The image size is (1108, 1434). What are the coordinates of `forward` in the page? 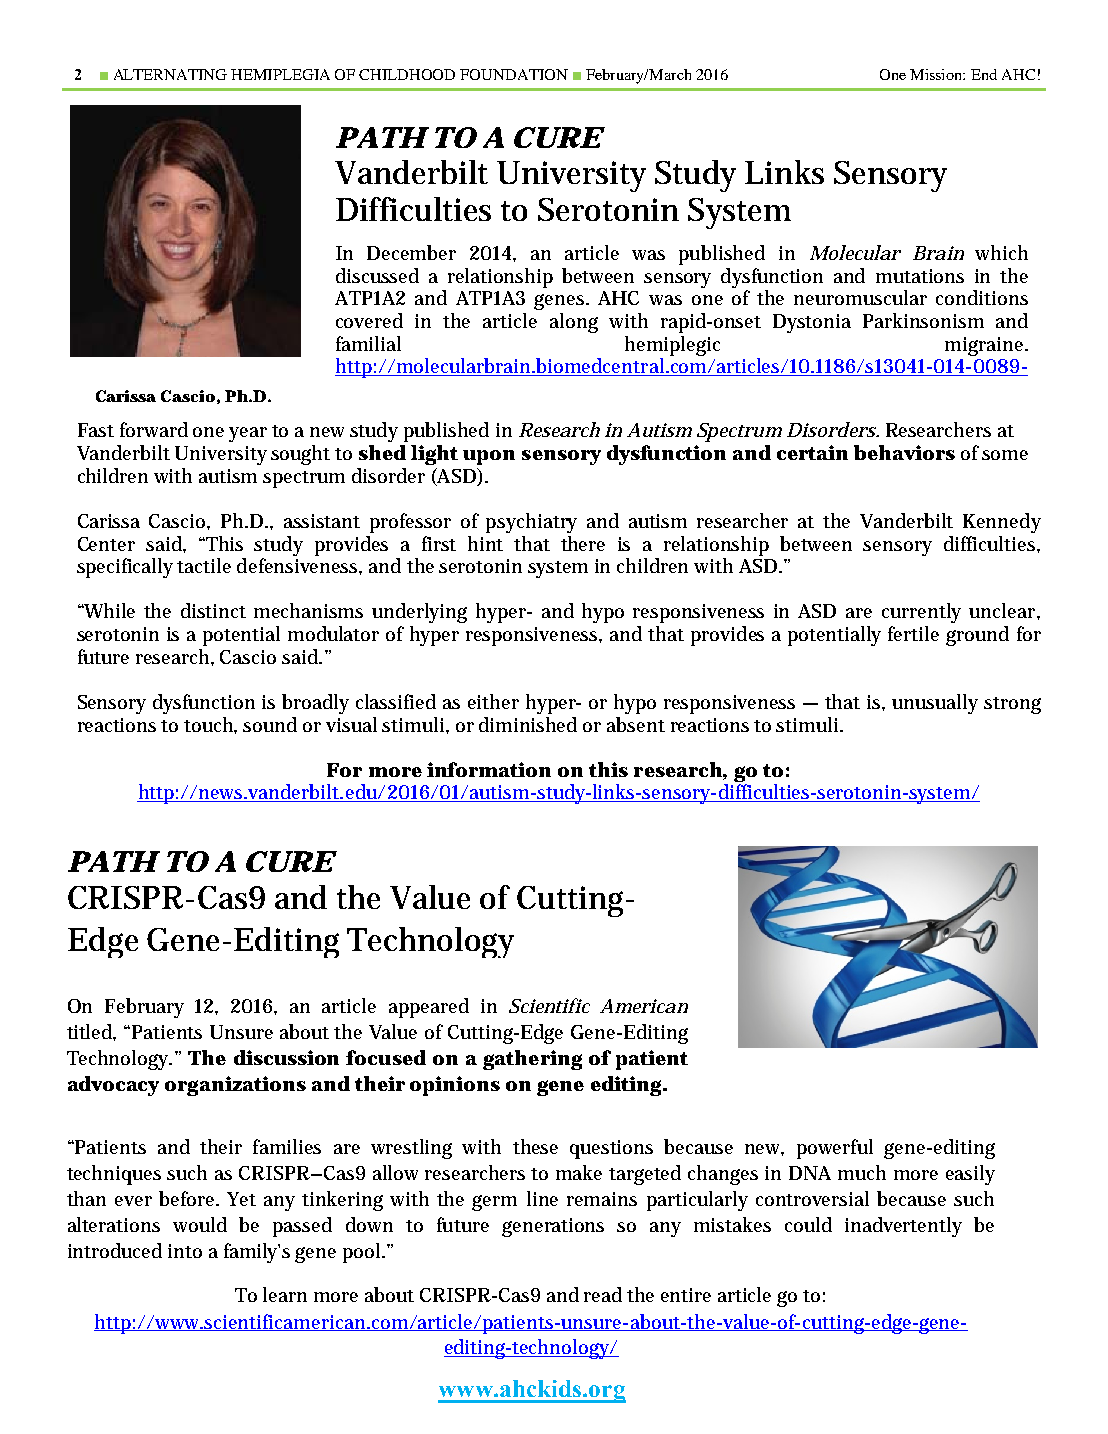 It's located at (154, 429).
